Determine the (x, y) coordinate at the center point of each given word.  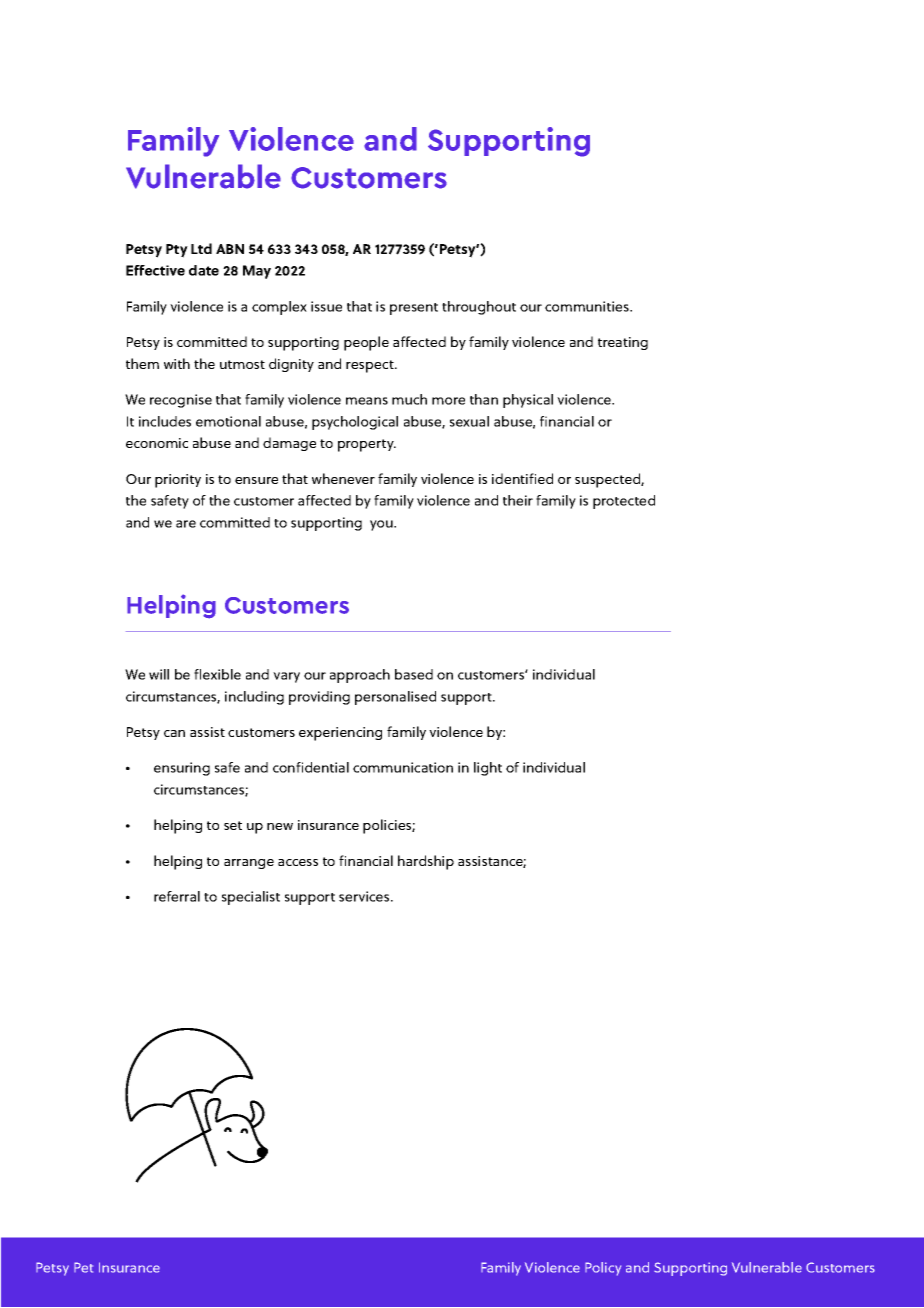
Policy (603, 1269)
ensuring (182, 769)
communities (588, 306)
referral (177, 896)
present (414, 309)
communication (403, 767)
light (488, 769)
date (204, 270)
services (365, 896)
